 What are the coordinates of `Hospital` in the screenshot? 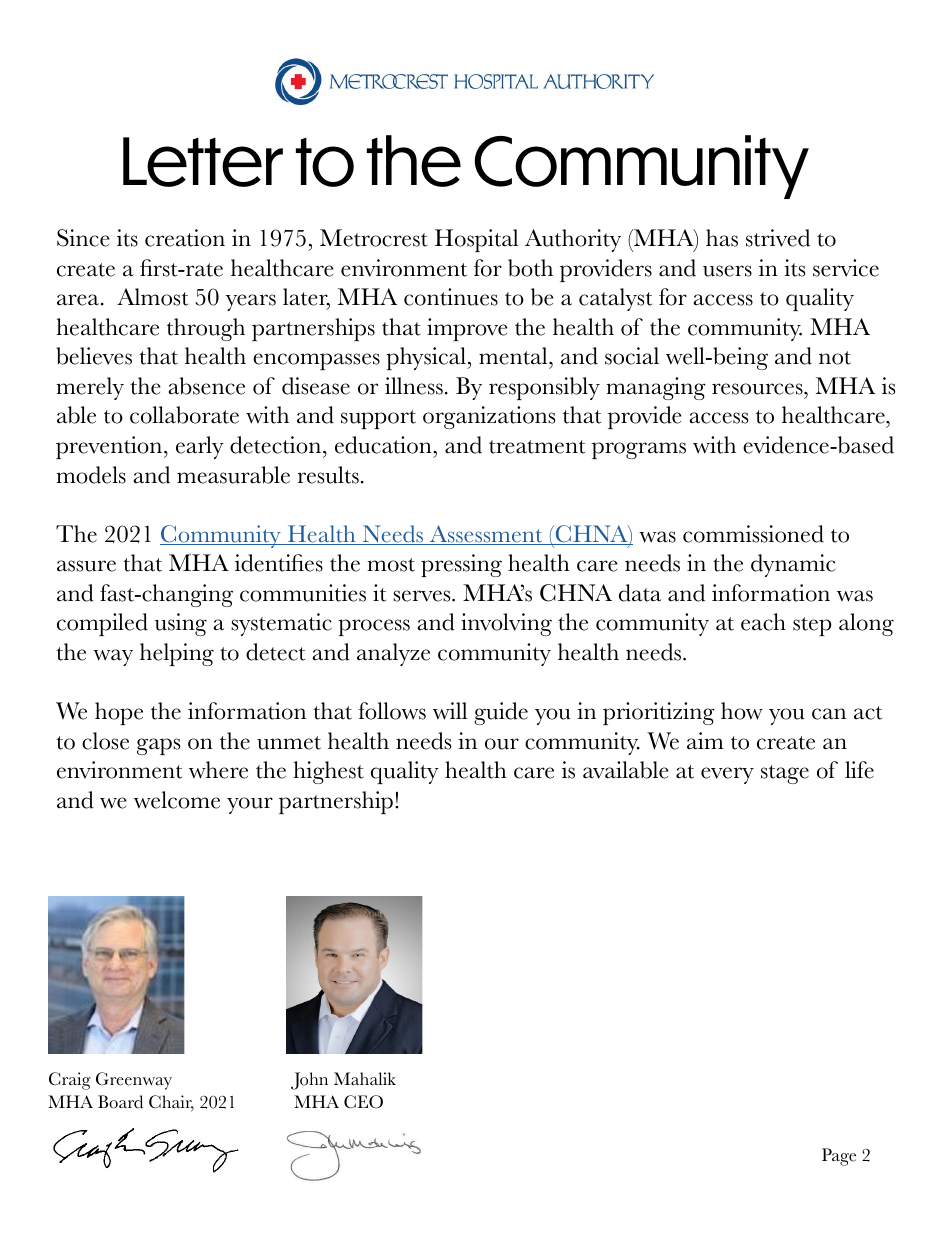 It's located at (476, 240).
